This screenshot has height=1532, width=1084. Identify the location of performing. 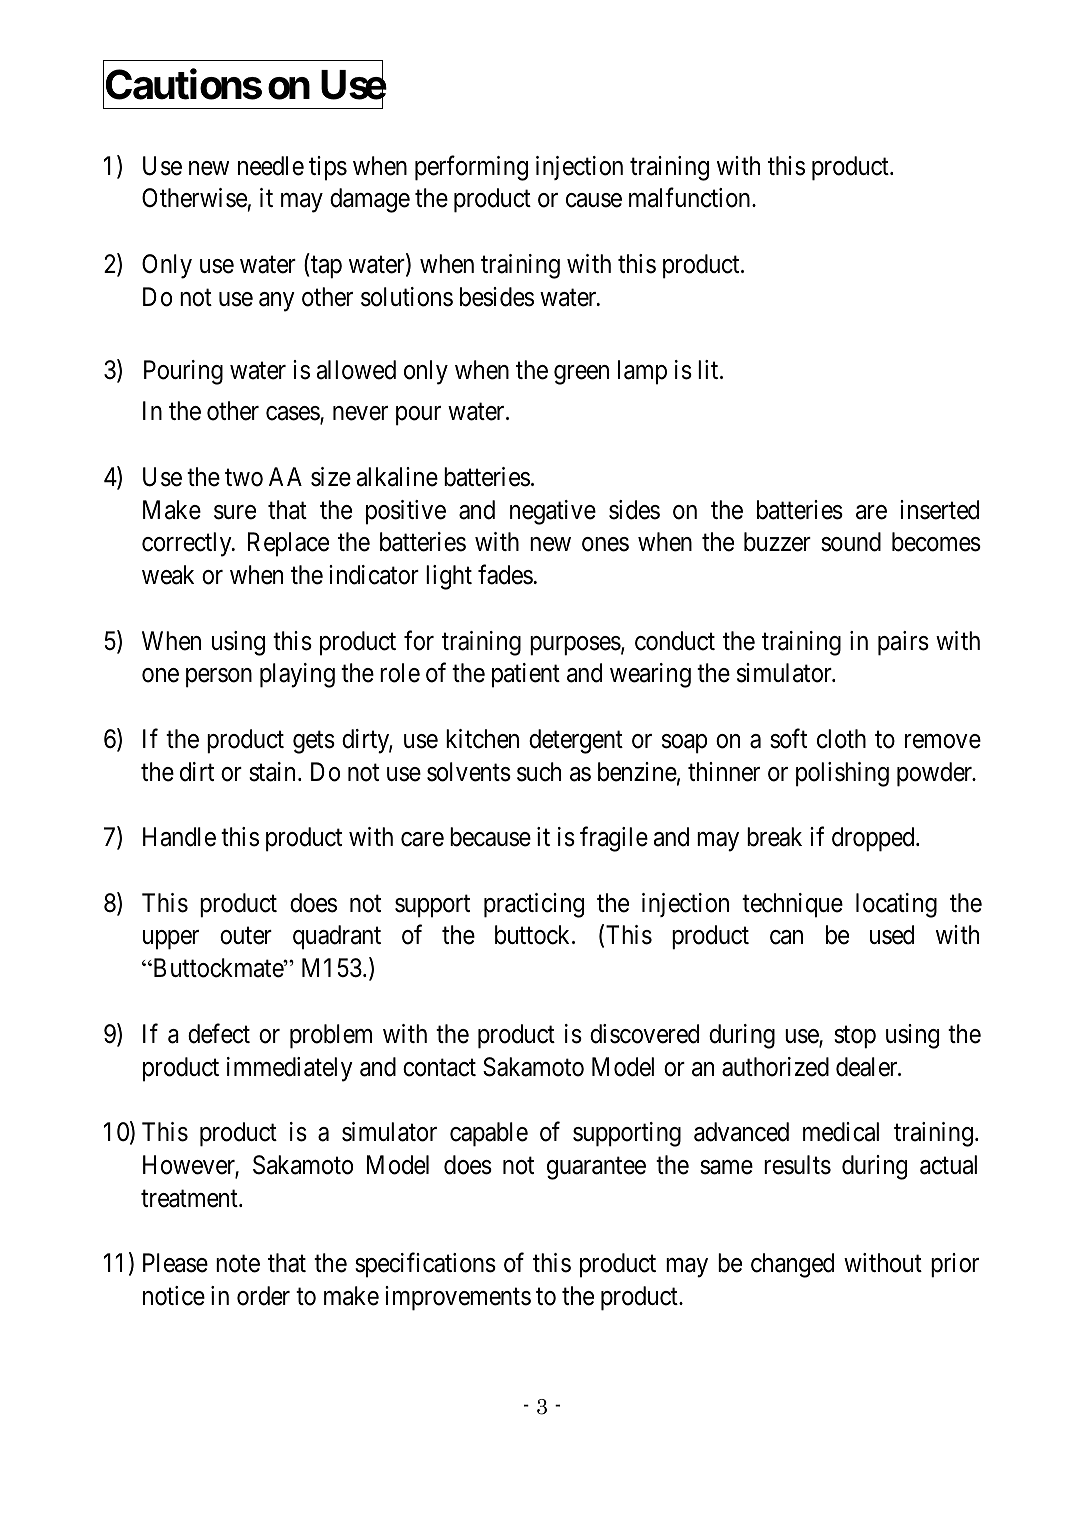
(471, 168).
